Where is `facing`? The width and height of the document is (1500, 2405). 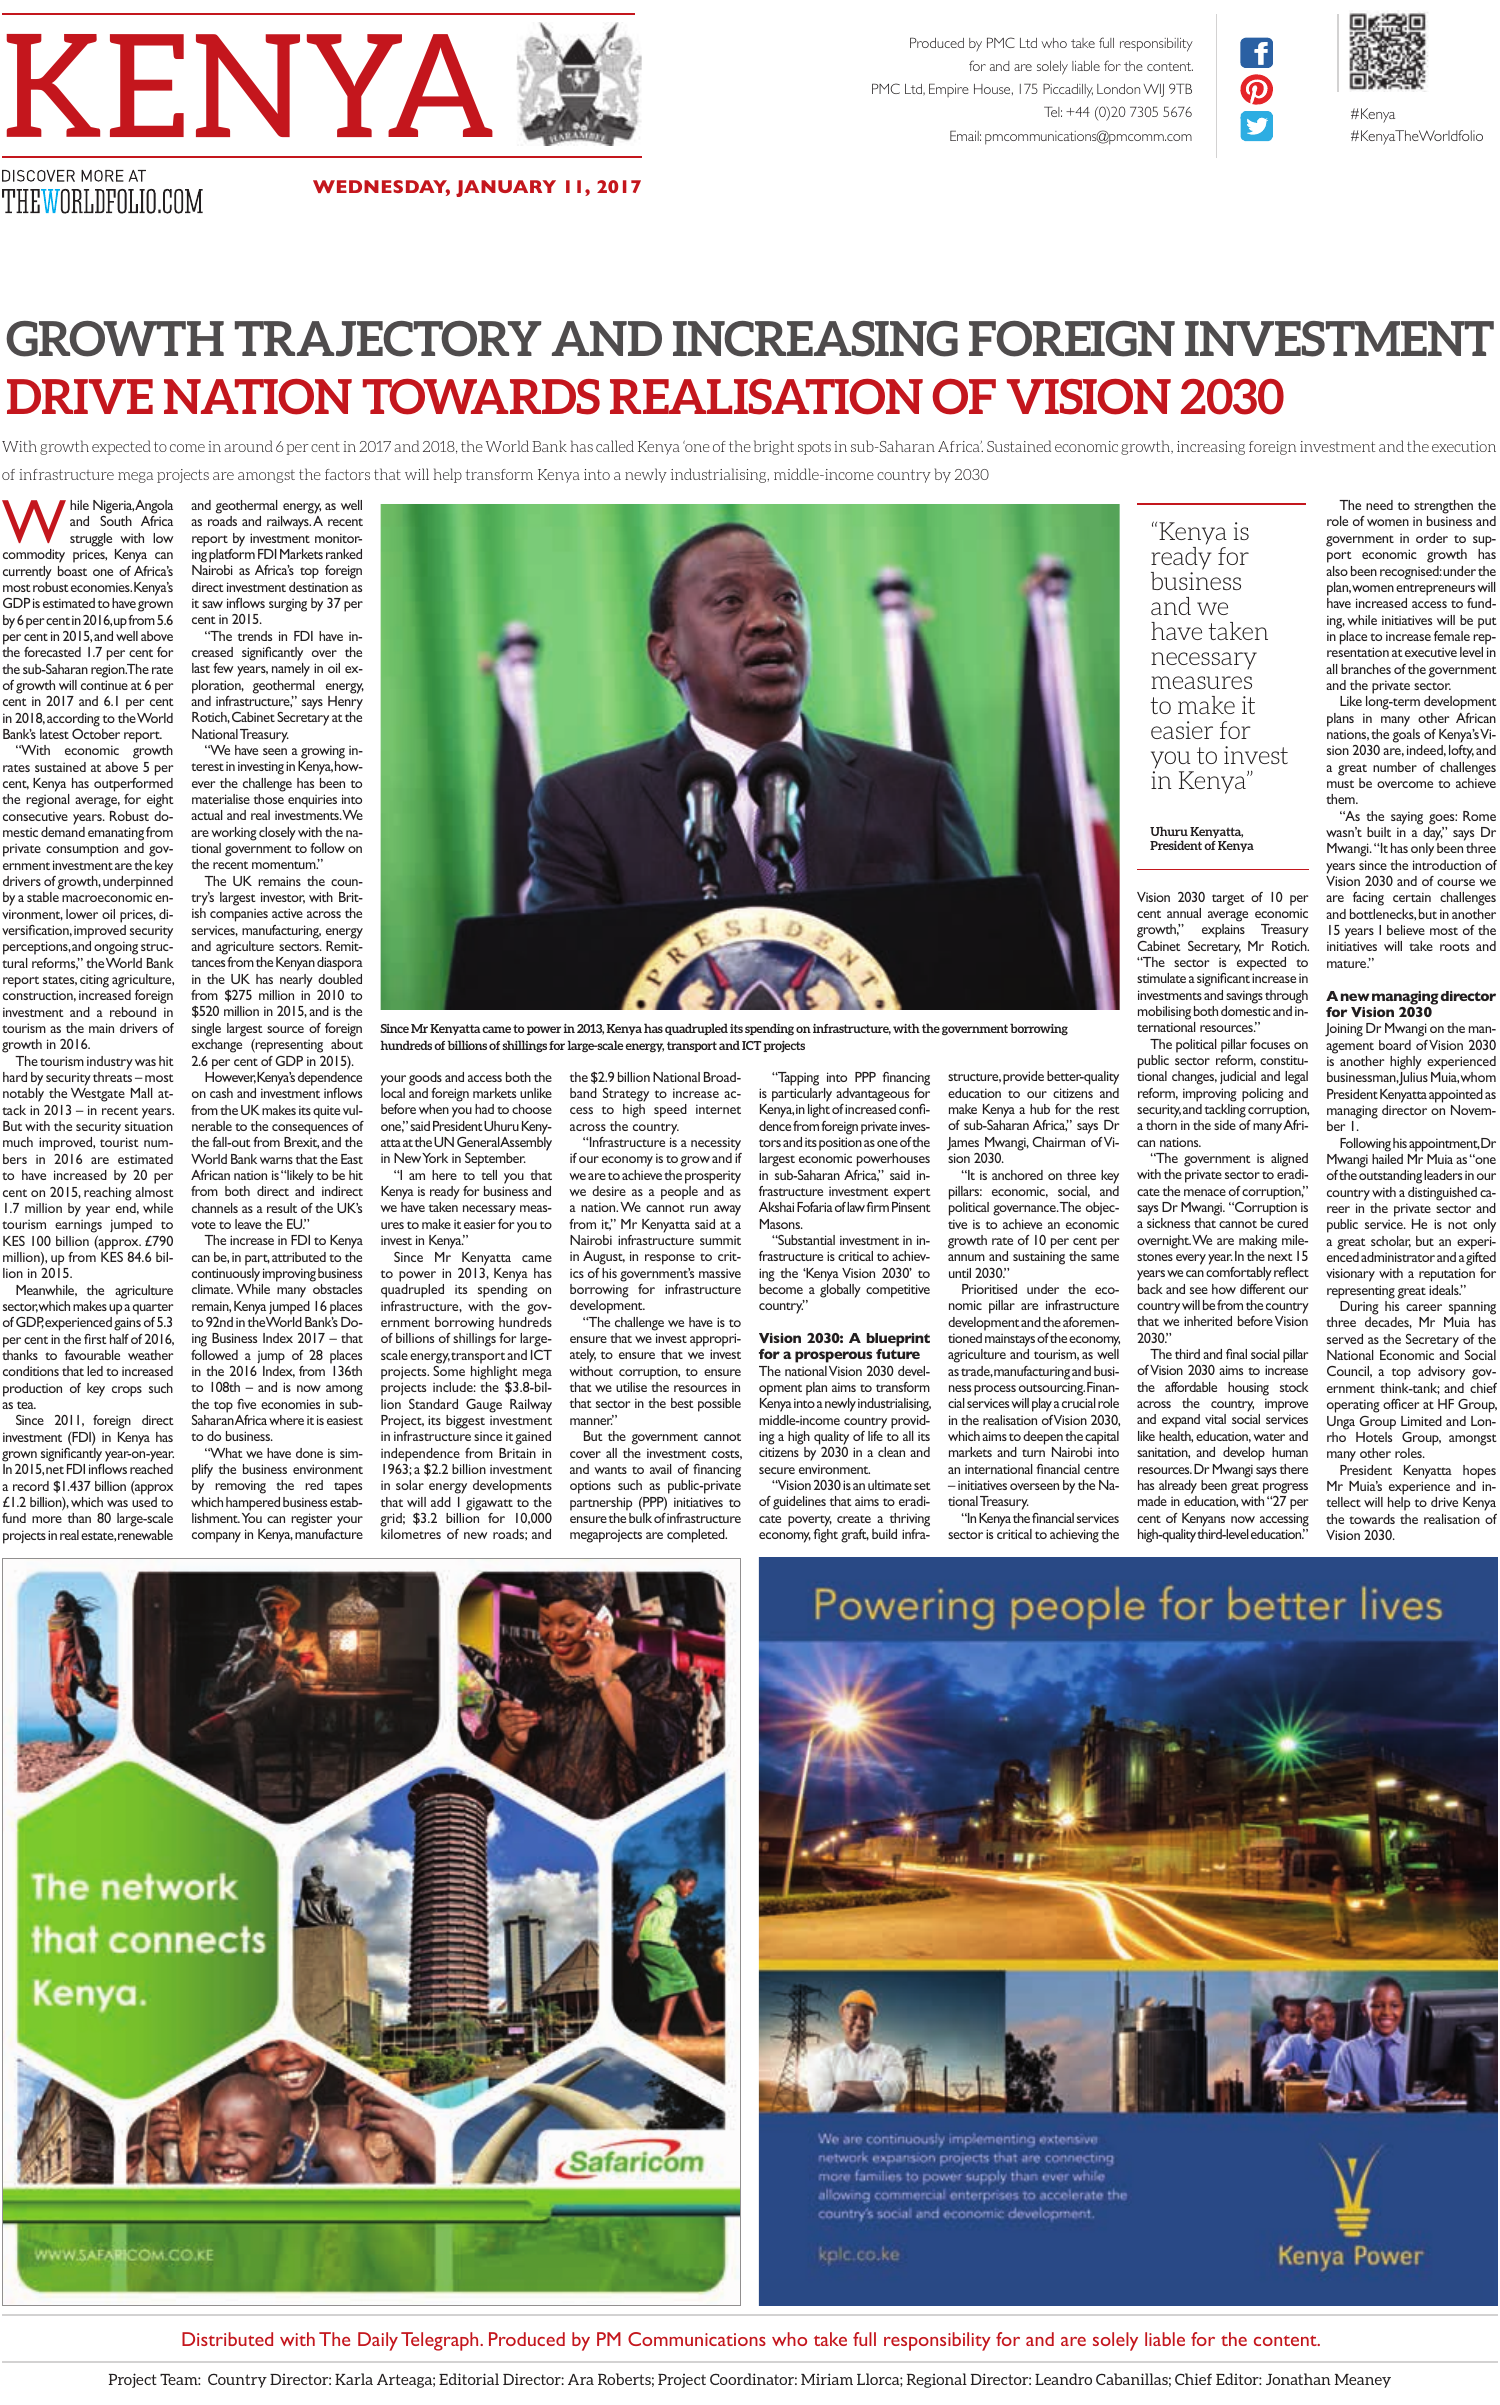
facing is located at coordinates (1368, 899).
